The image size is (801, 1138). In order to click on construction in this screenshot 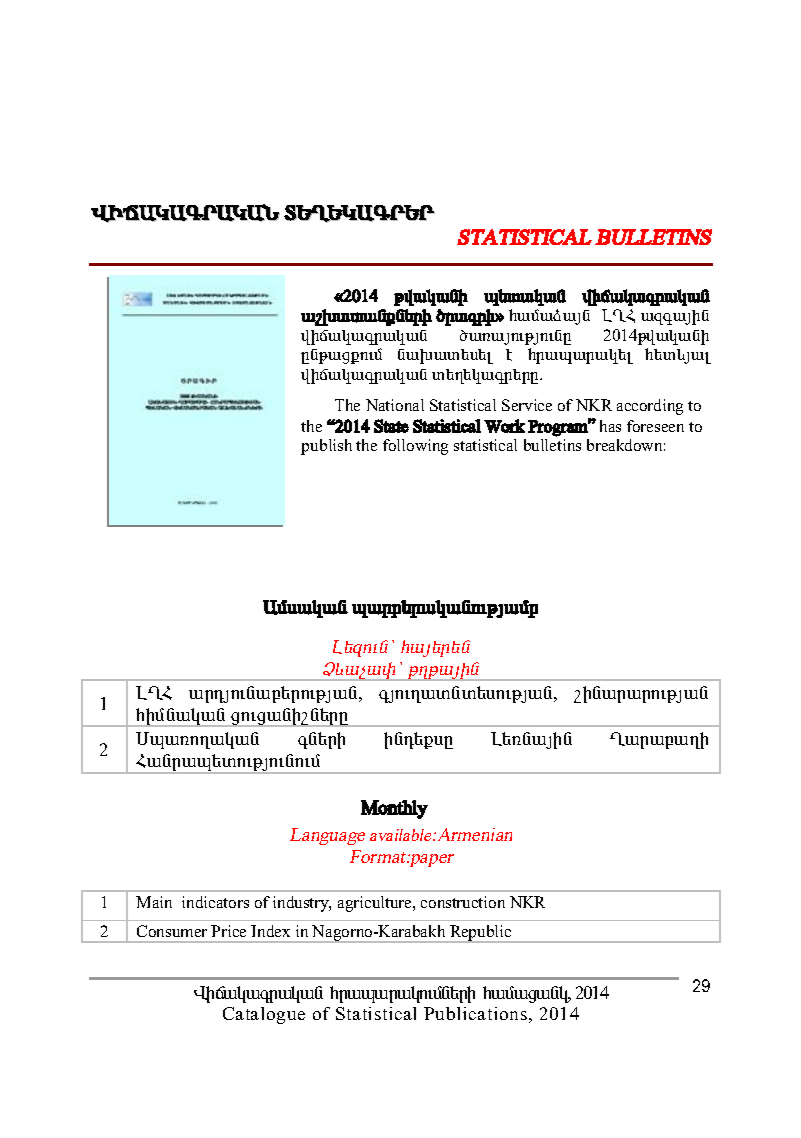, I will do `click(463, 902)`.
